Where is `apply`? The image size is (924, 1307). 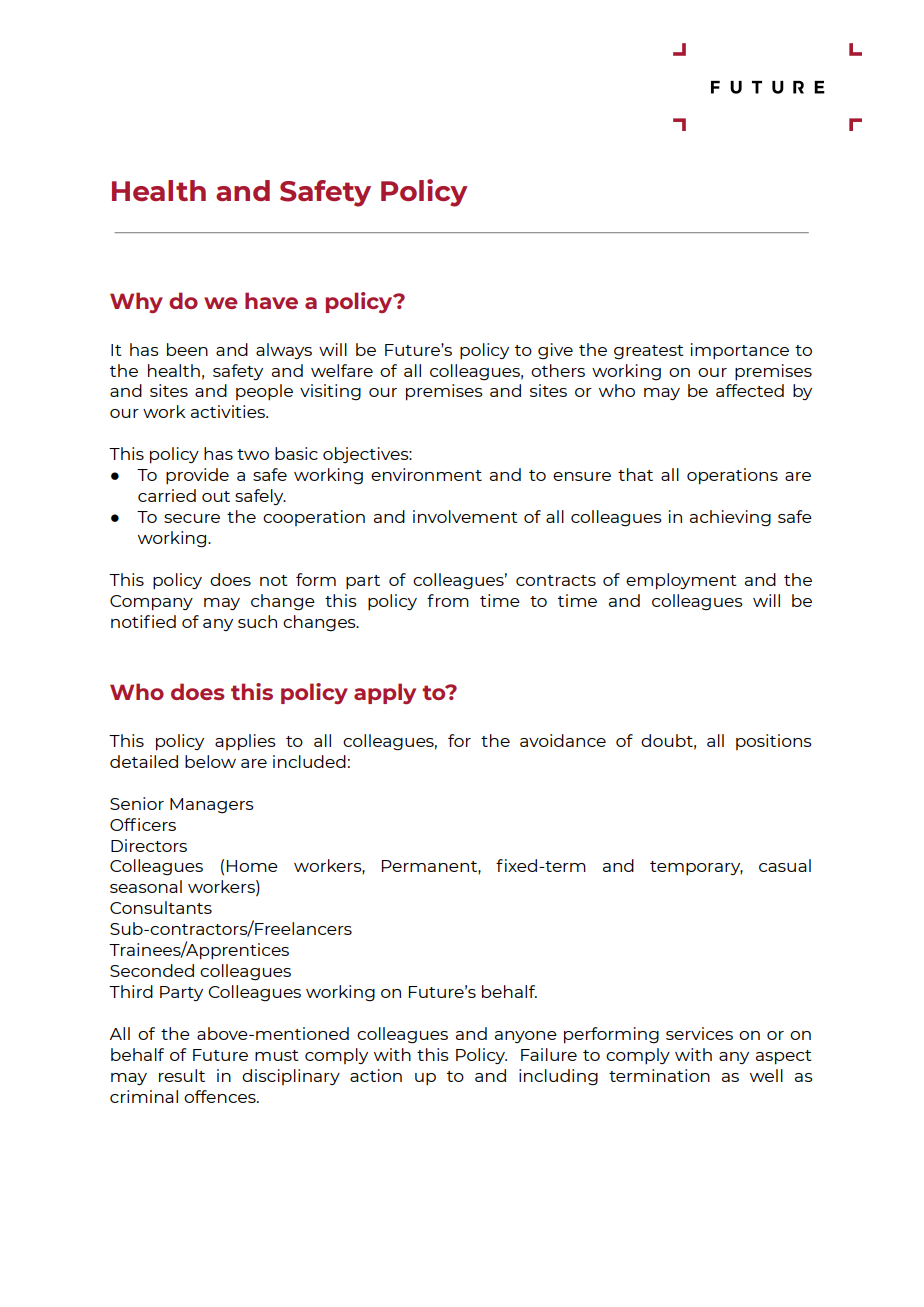
apply is located at coordinates (385, 693).
